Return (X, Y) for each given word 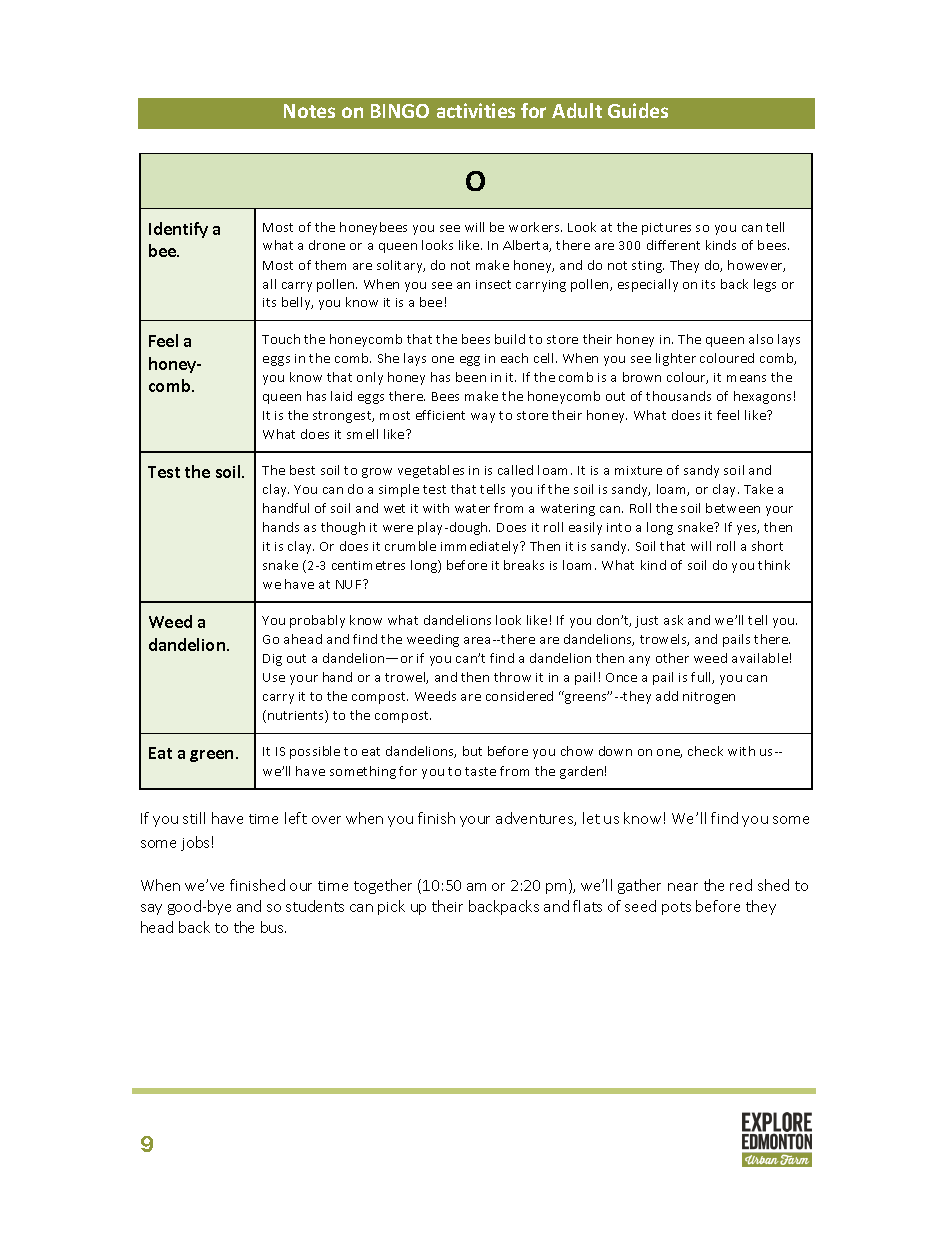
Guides (638, 110)
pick (391, 907)
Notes (309, 111)
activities (476, 110)
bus (273, 927)
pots (676, 908)
